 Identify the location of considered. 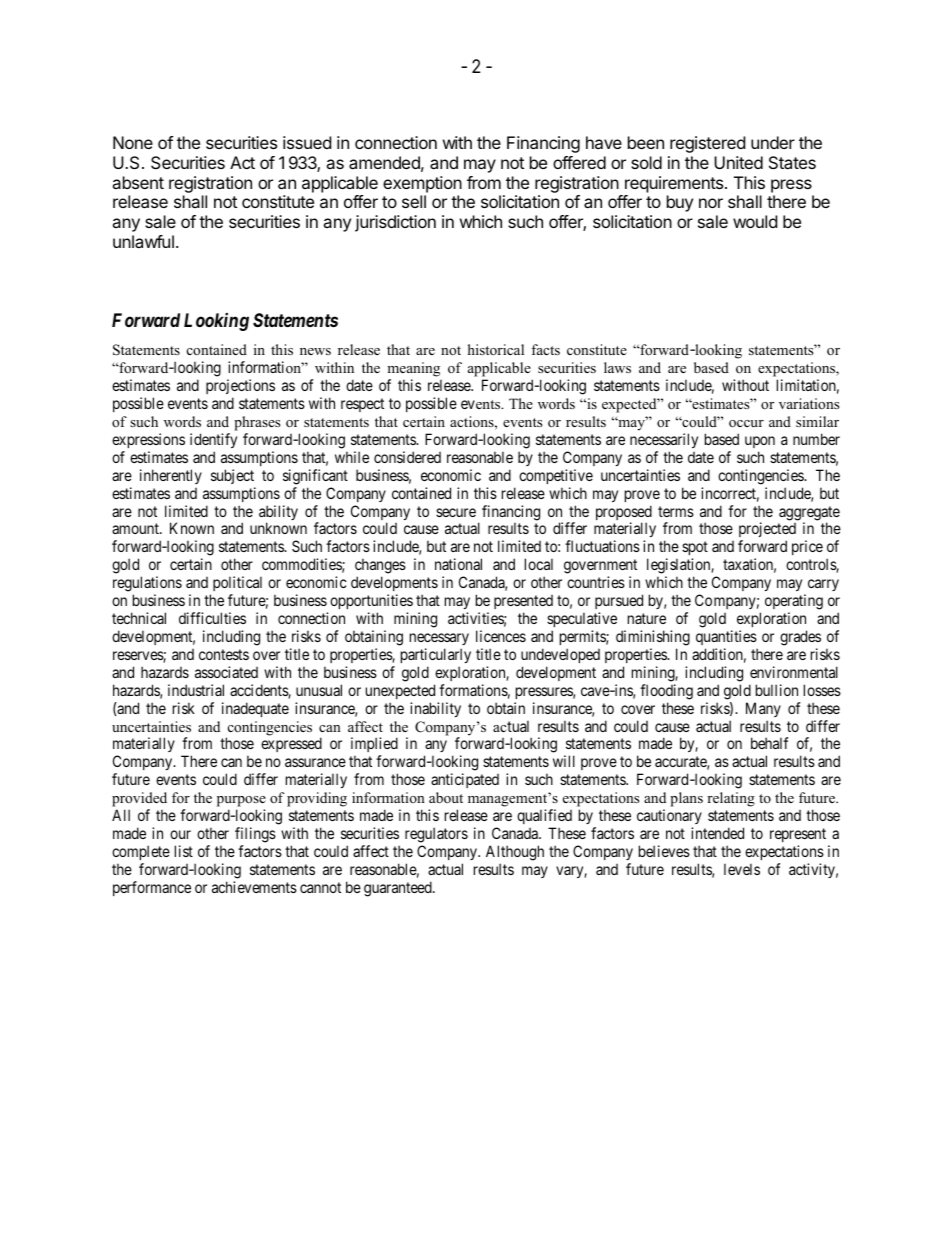
(407, 457).
